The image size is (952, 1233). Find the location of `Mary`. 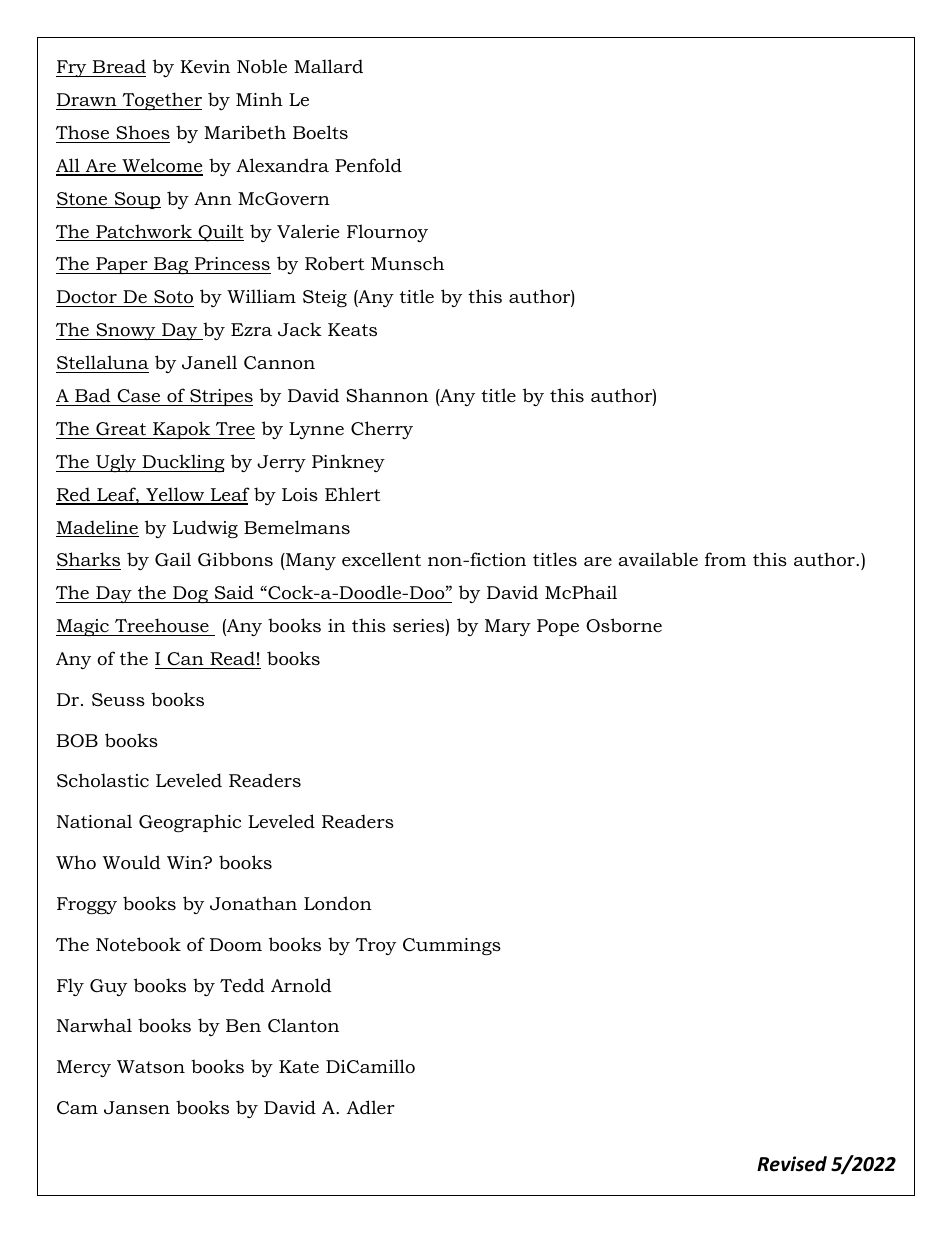

Mary is located at coordinates (508, 627).
